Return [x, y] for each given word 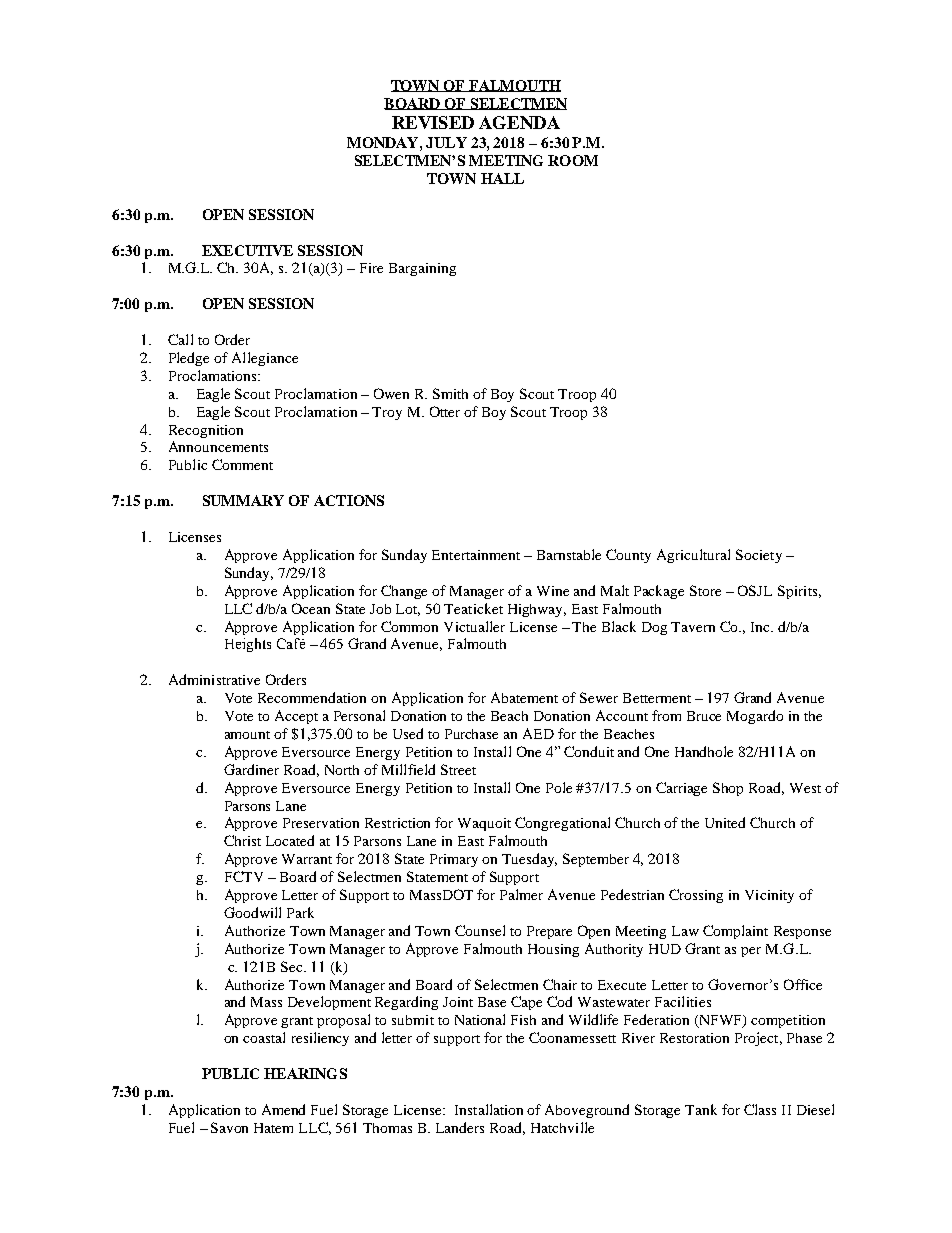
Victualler [474, 626]
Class [760, 1109]
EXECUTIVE [247, 250]
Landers [460, 1127]
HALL [502, 178]
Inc [761, 627]
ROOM [573, 160]
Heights [248, 645]
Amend [283, 1109]
